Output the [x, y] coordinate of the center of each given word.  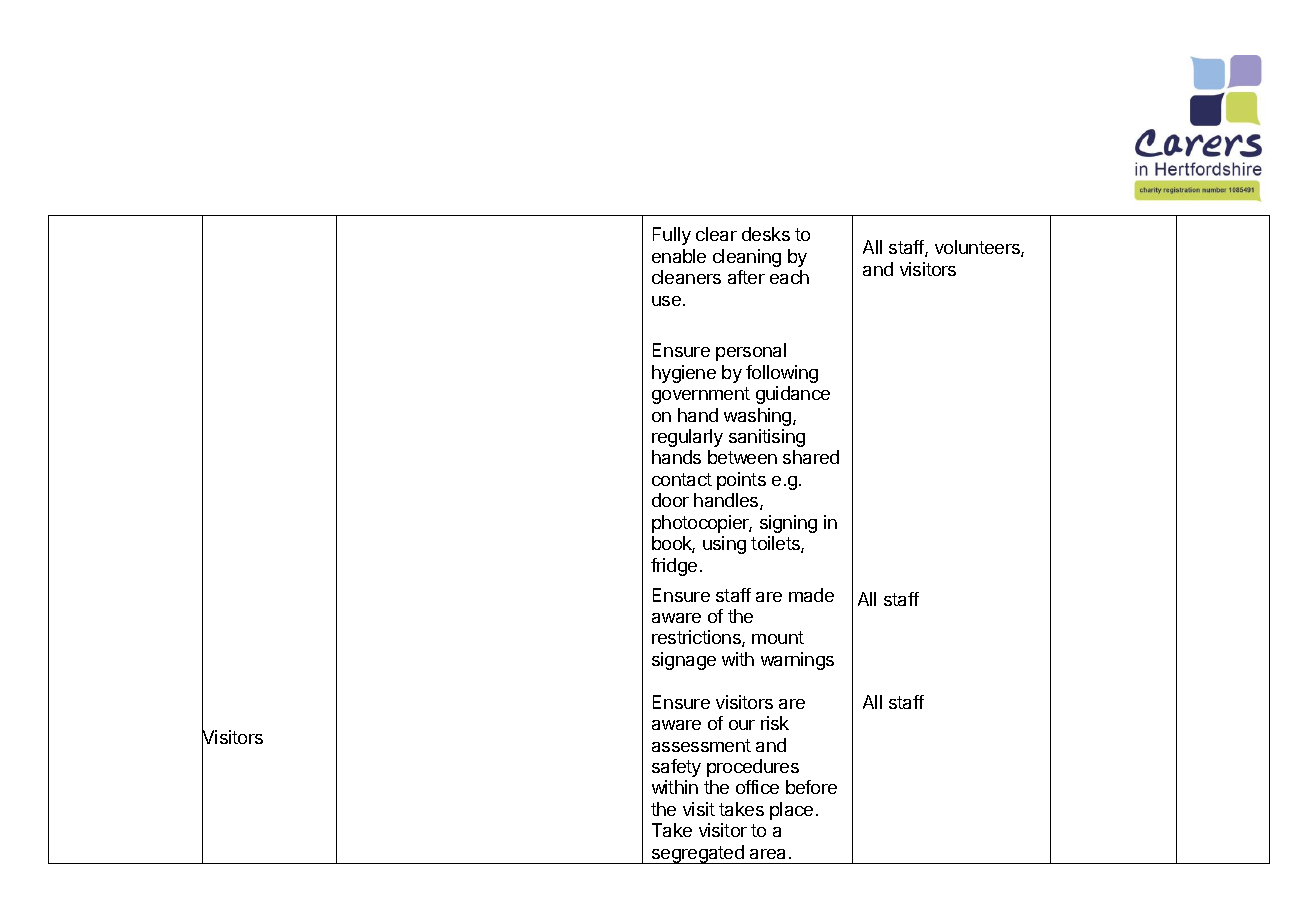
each [789, 277]
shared [811, 457]
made [811, 595]
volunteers [978, 248]
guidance [793, 395]
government [701, 395]
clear [716, 234]
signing [788, 524]
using [724, 545]
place [791, 811]
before [811, 787]
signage [684, 661]
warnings [797, 661]
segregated [697, 854]
